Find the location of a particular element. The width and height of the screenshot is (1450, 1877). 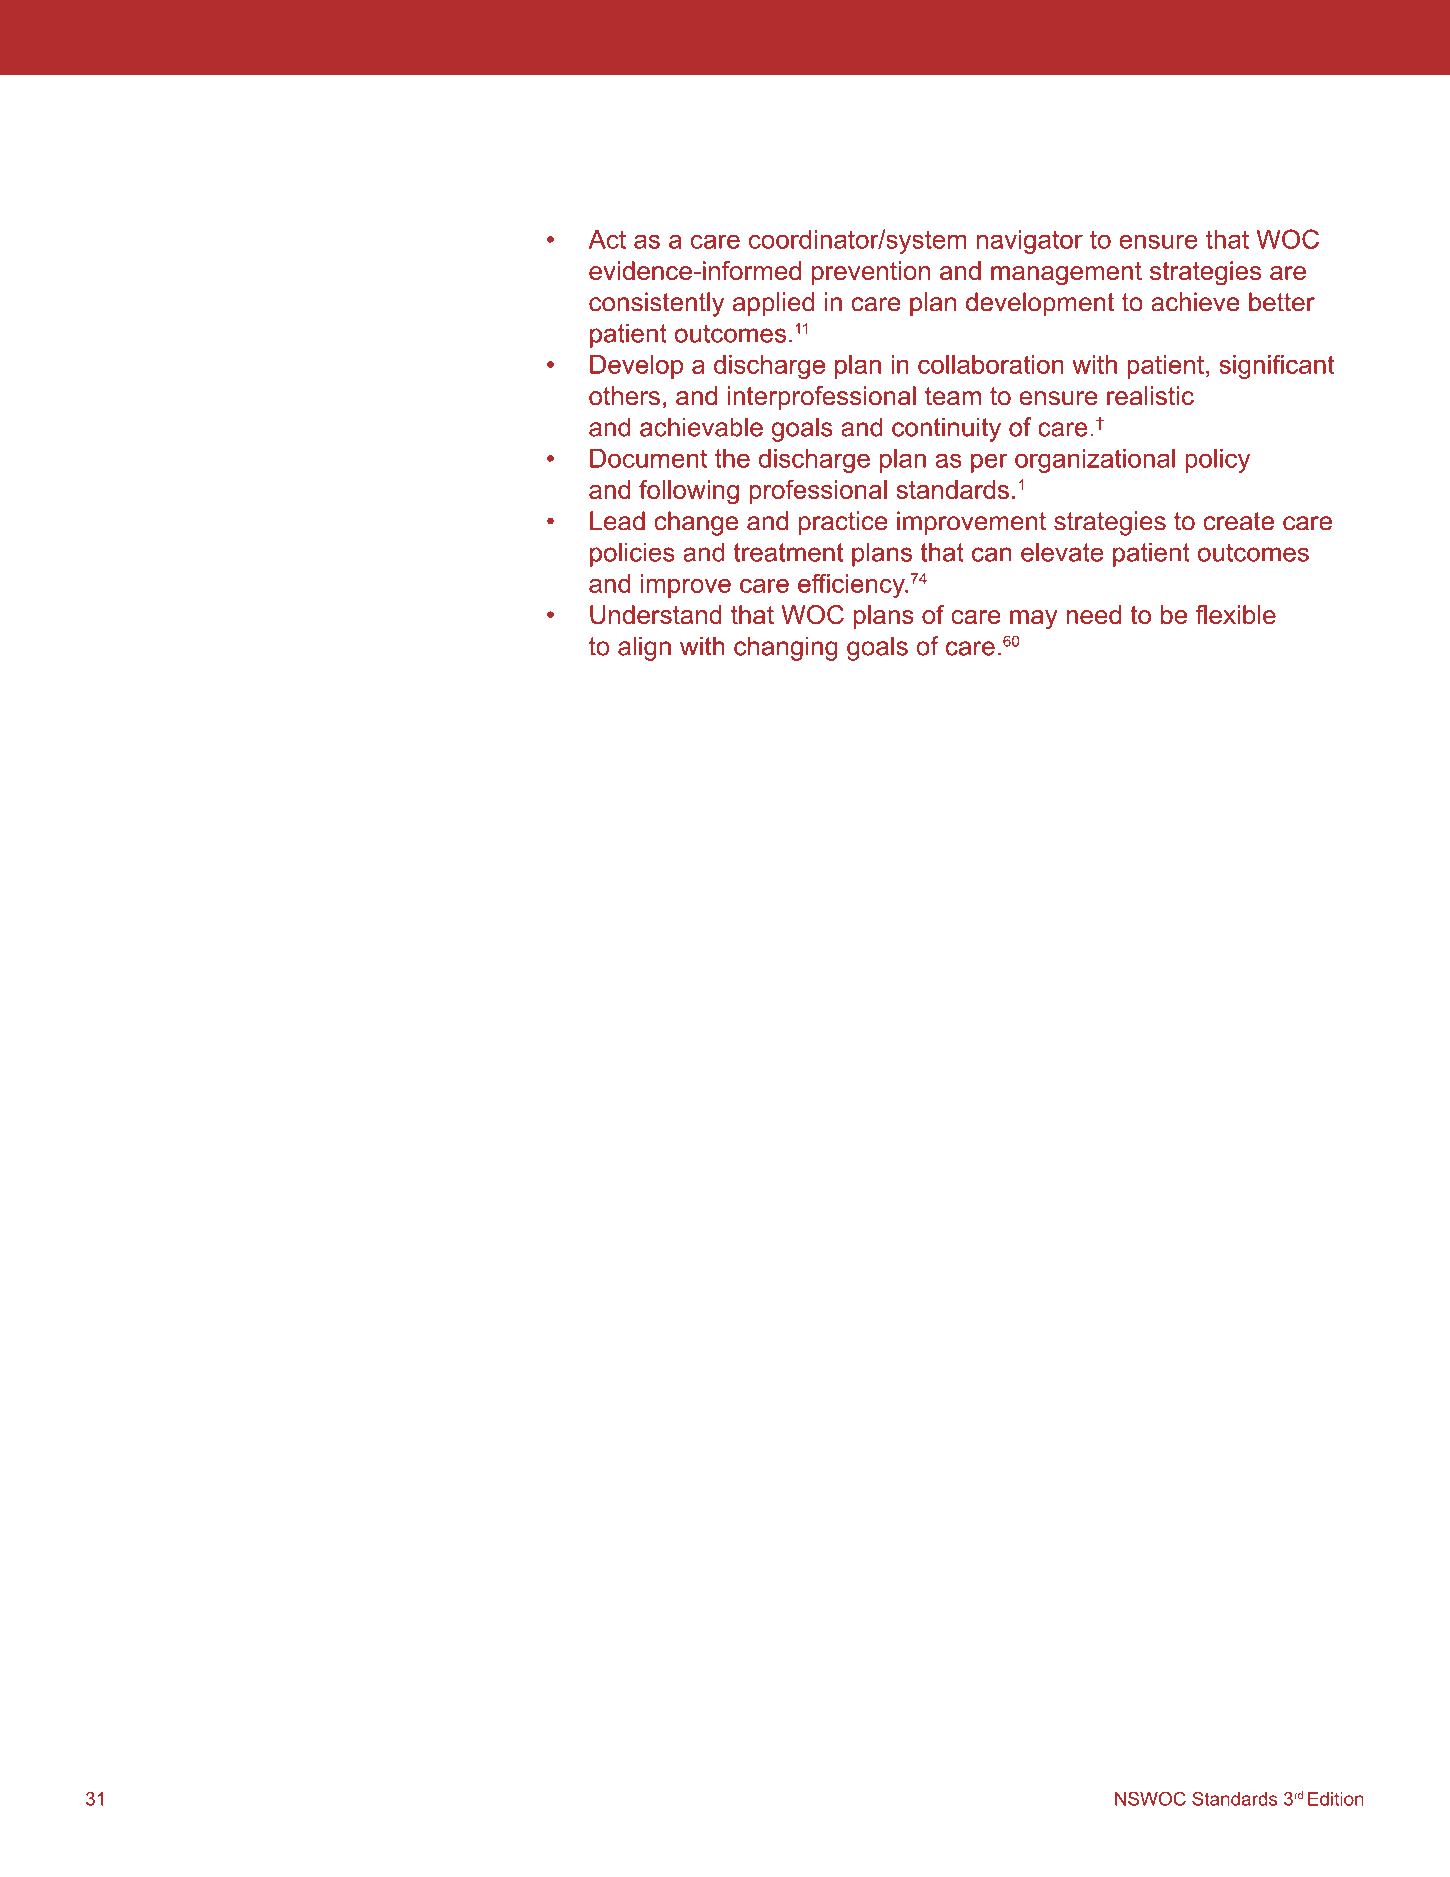

create is located at coordinates (1238, 521).
